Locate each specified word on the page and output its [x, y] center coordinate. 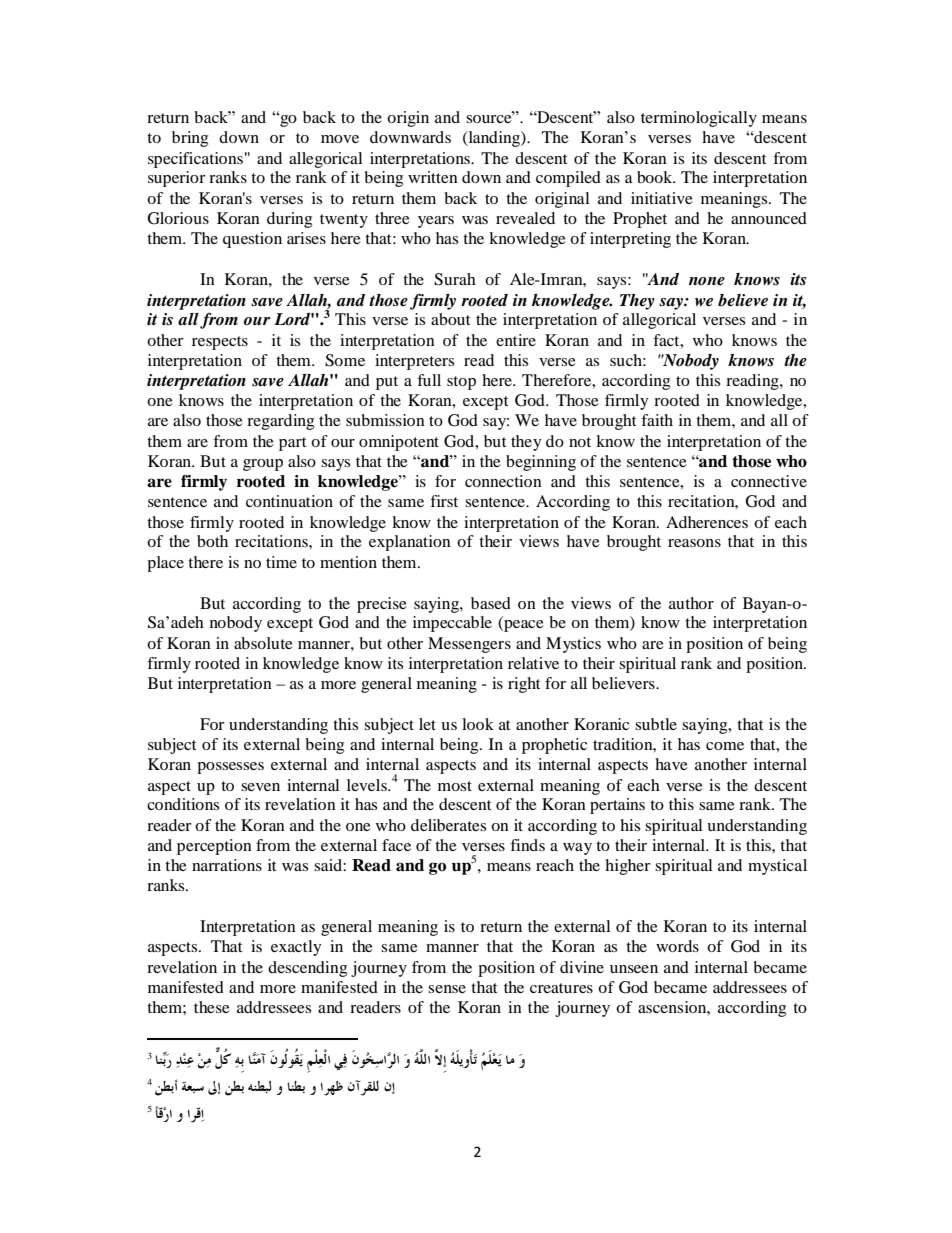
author [691, 603]
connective [769, 481]
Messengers [469, 645]
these [212, 1007]
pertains [617, 806]
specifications [195, 160]
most [455, 786]
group [263, 465]
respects [220, 343]
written [433, 177]
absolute [263, 643]
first [444, 501]
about [450, 319]
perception [214, 847]
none [707, 281]
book [656, 177]
